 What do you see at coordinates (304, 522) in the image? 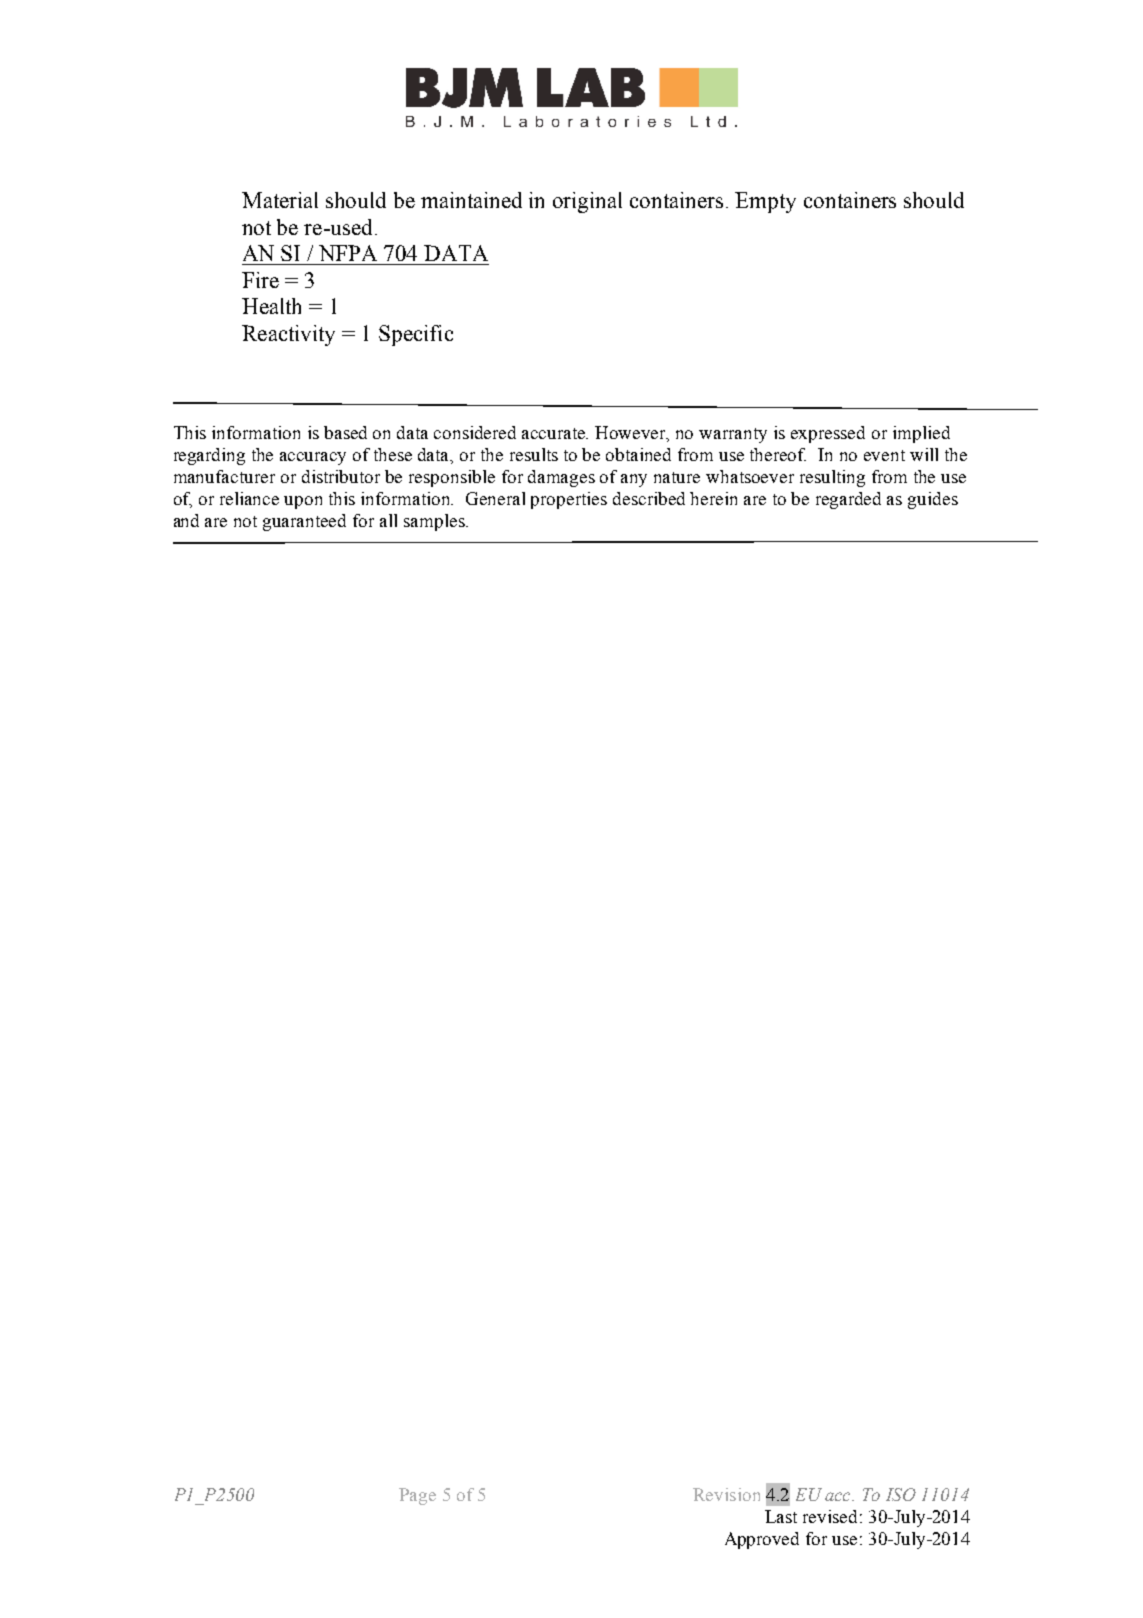
I see `guaranteed` at bounding box center [304, 522].
